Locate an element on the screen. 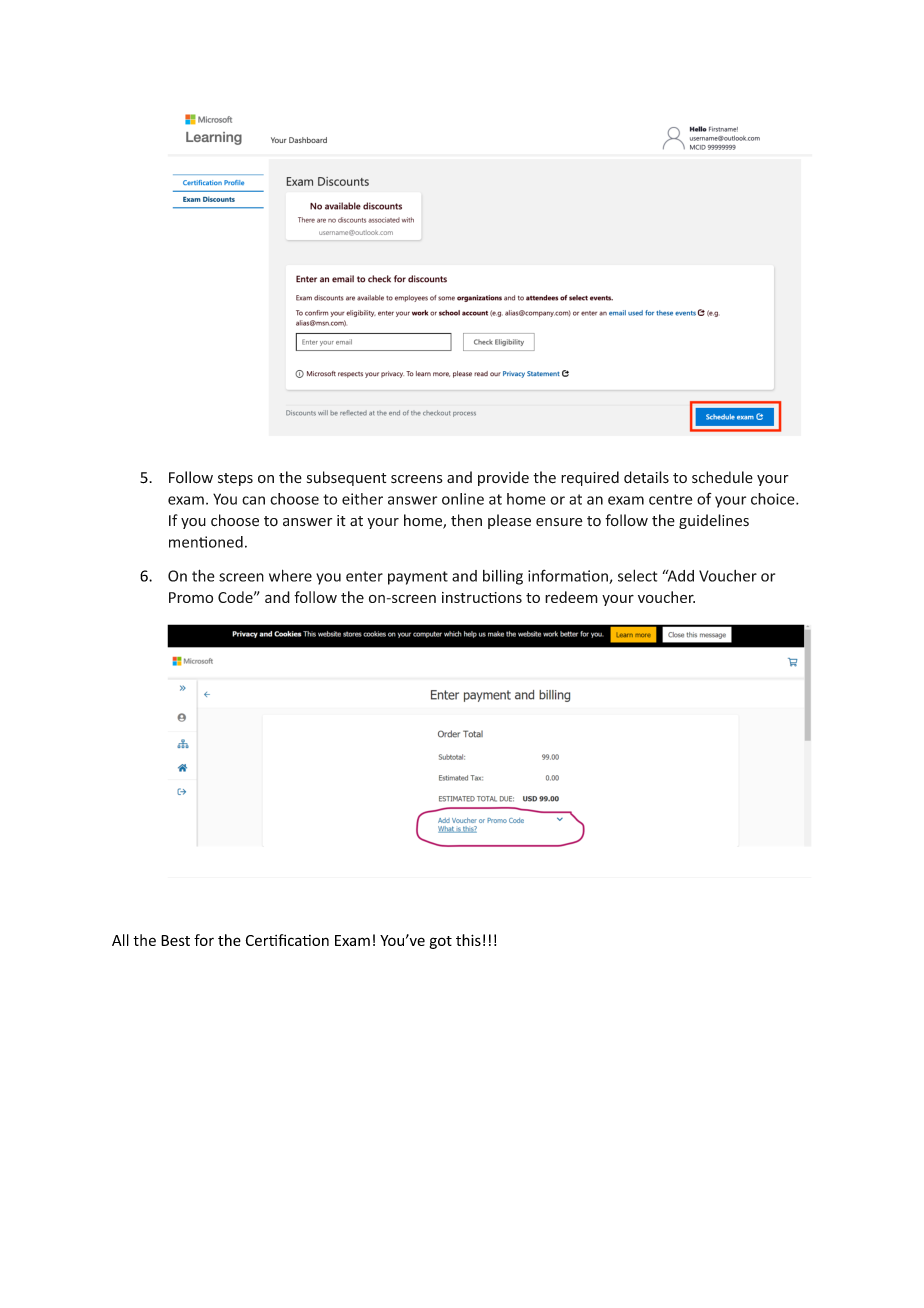 This screenshot has width=924, height=1308. Add is located at coordinates (679, 576).
